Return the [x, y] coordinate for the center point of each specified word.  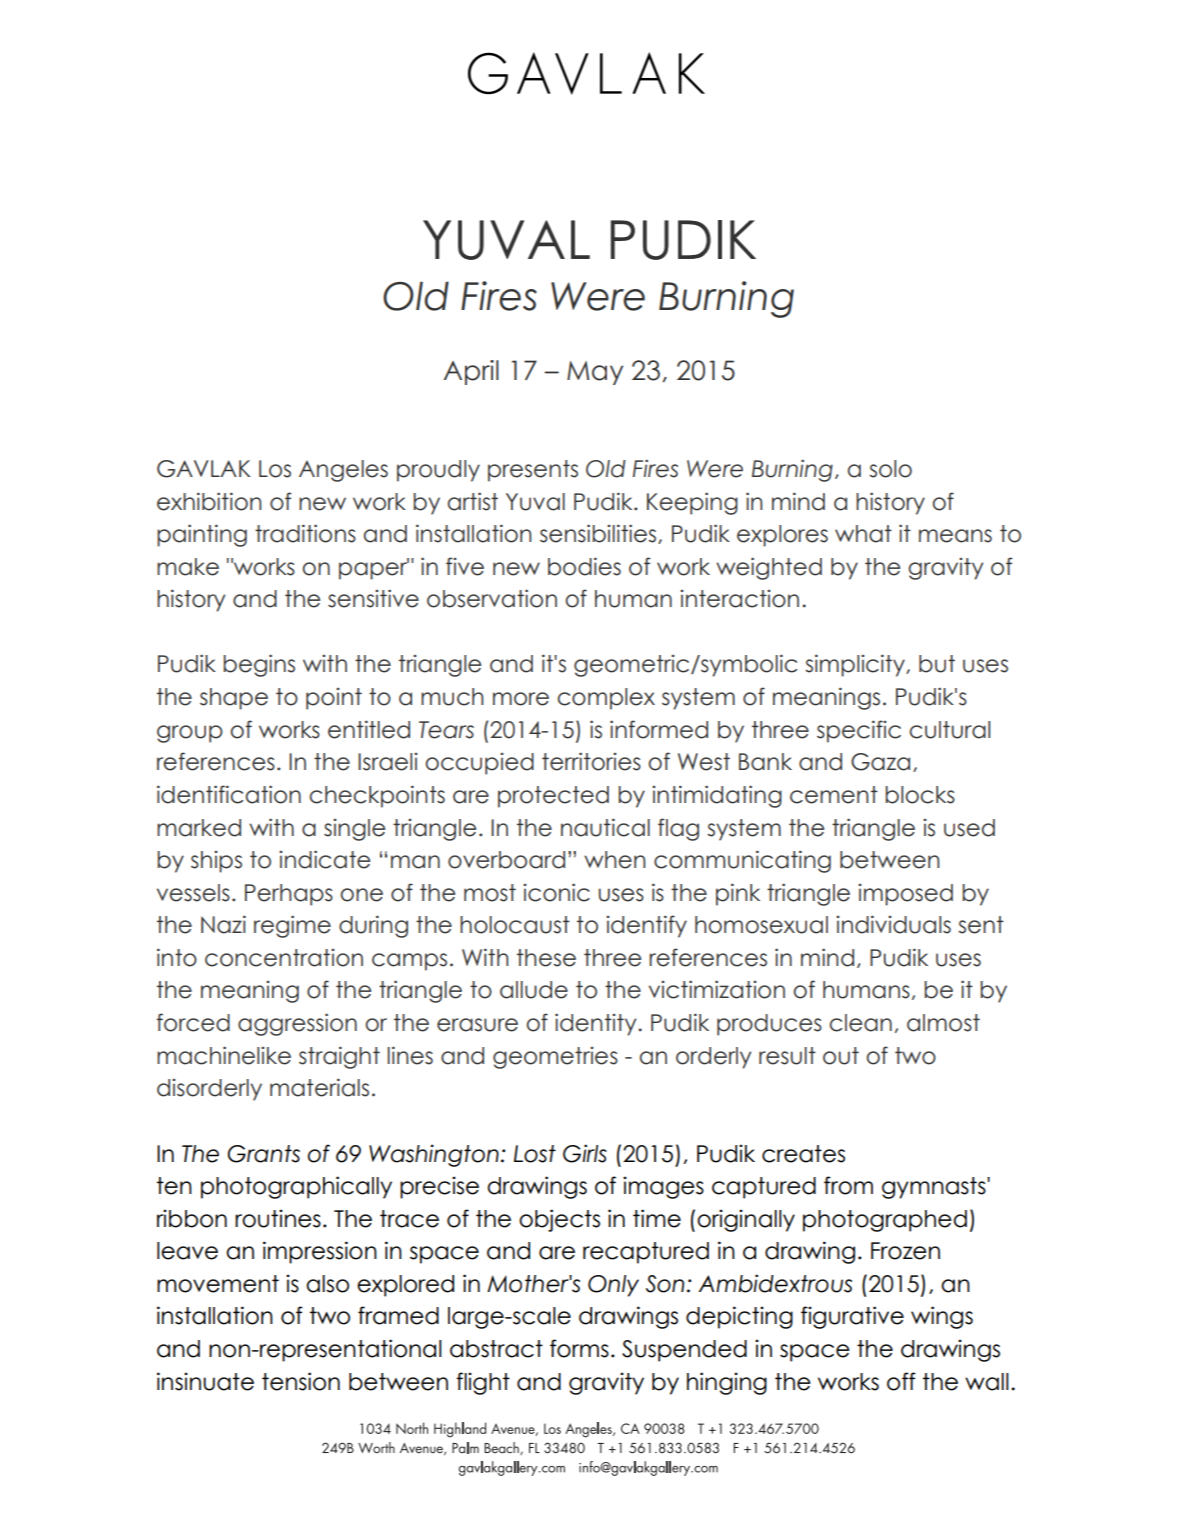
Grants [263, 1154]
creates [803, 1154]
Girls [585, 1153]
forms [579, 1348]
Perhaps [289, 895]
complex [606, 699]
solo [890, 469]
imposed [905, 895]
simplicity [856, 665]
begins [259, 665]
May [595, 373]
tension [301, 1381]
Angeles [343, 471]
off [901, 1381]
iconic [556, 892]
